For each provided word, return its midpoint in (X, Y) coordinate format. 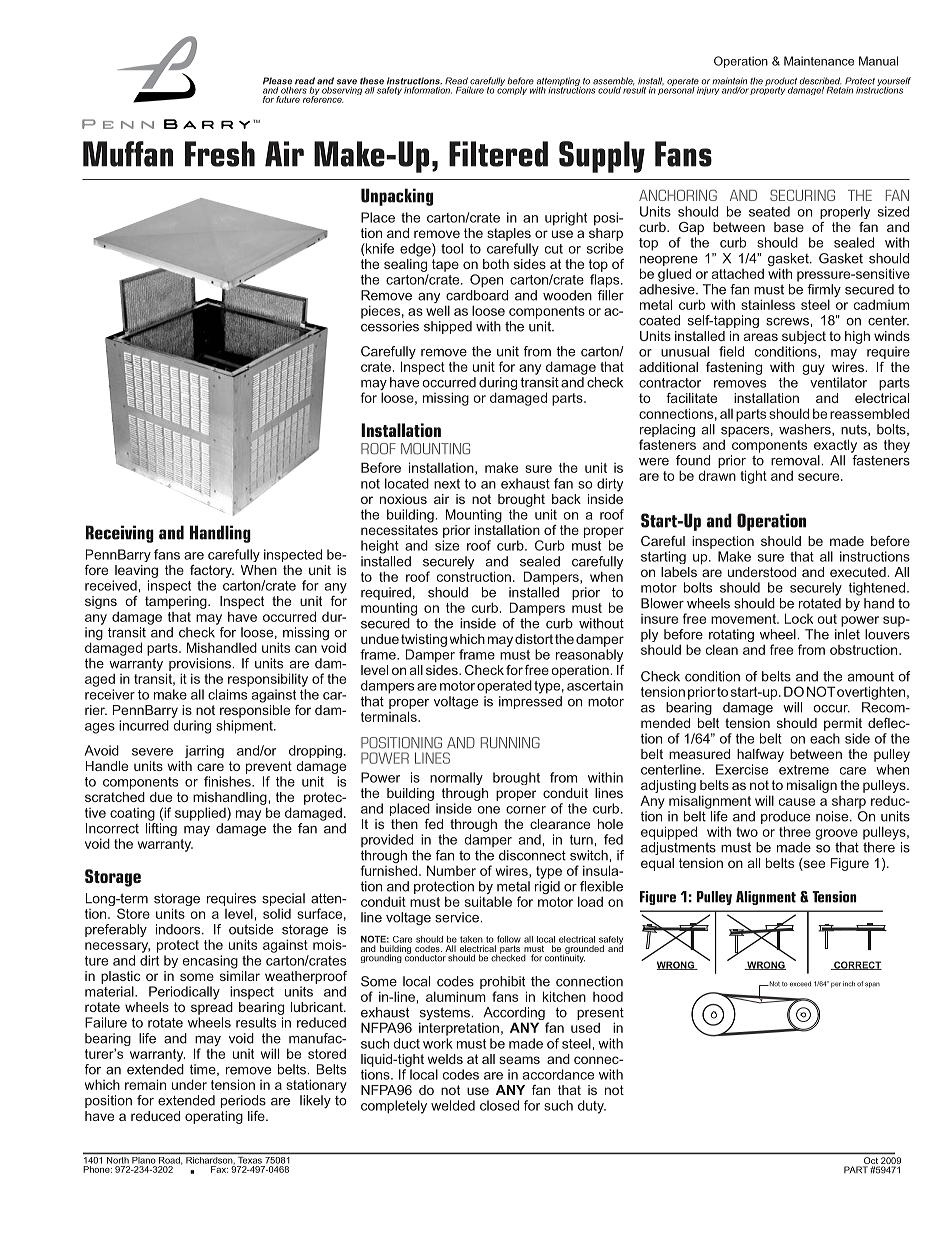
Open (486, 281)
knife (379, 248)
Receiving (120, 534)
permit (843, 724)
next (447, 484)
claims (227, 694)
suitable (488, 901)
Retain (839, 89)
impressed (530, 702)
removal (796, 460)
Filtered (498, 154)
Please (277, 81)
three (795, 831)
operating (214, 1117)
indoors (179, 929)
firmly (824, 292)
